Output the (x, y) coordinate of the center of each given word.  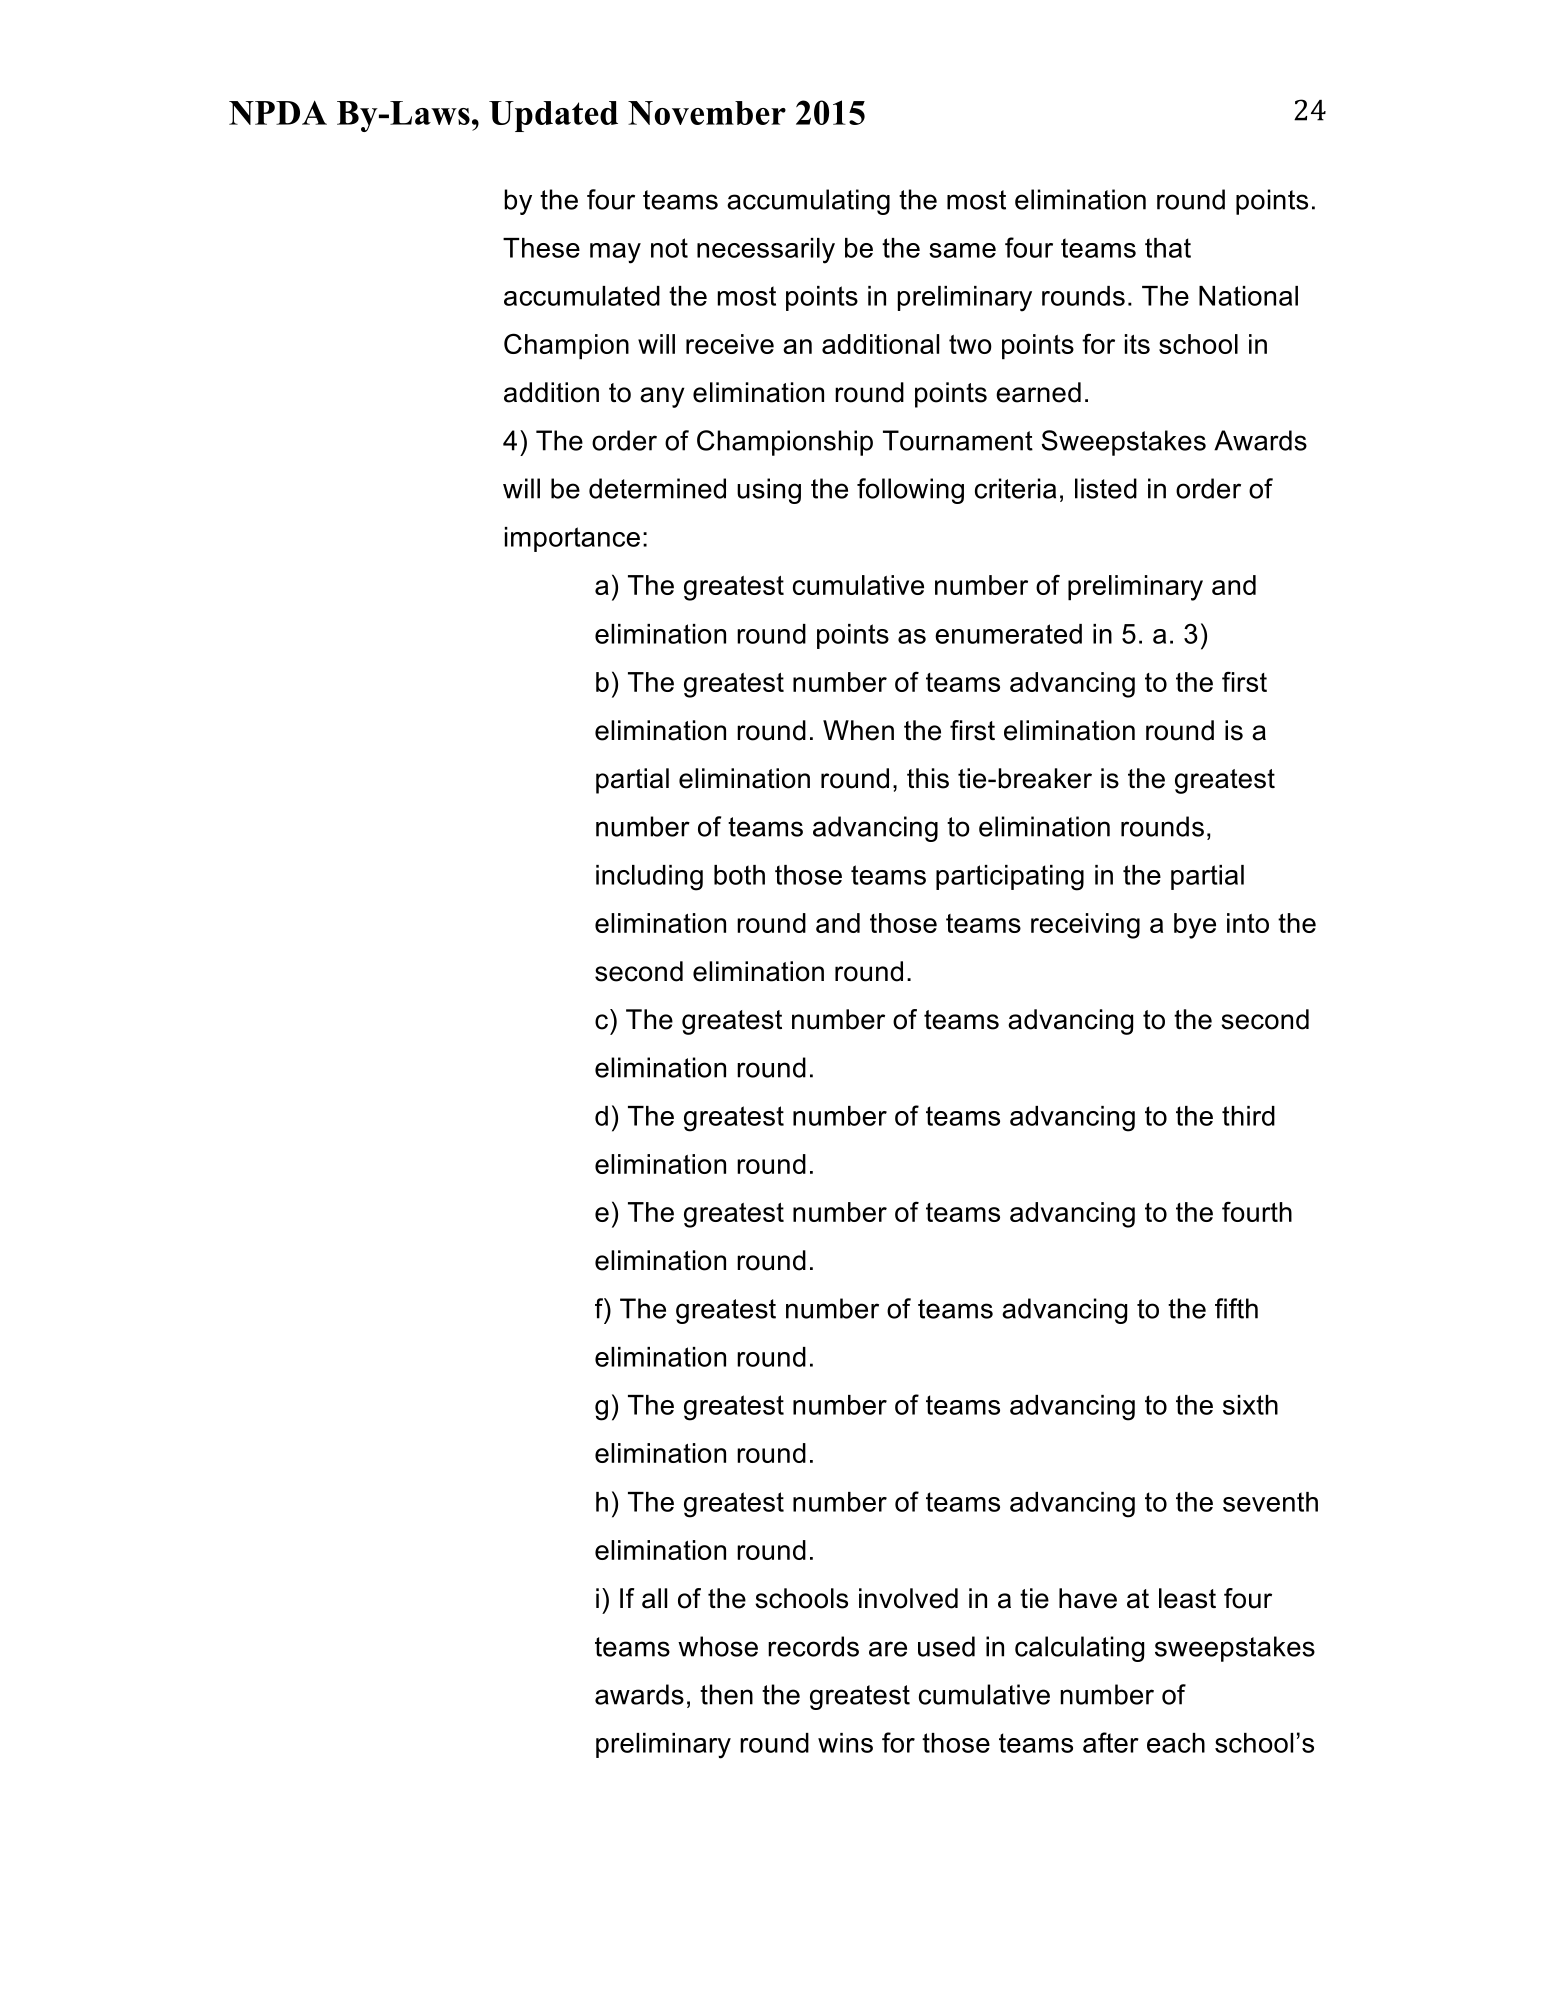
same (962, 250)
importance (572, 539)
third (1248, 1116)
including (649, 878)
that (1168, 248)
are (888, 1649)
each (1176, 1743)
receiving (1085, 926)
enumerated (1008, 634)
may (615, 253)
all (654, 1598)
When (858, 730)
